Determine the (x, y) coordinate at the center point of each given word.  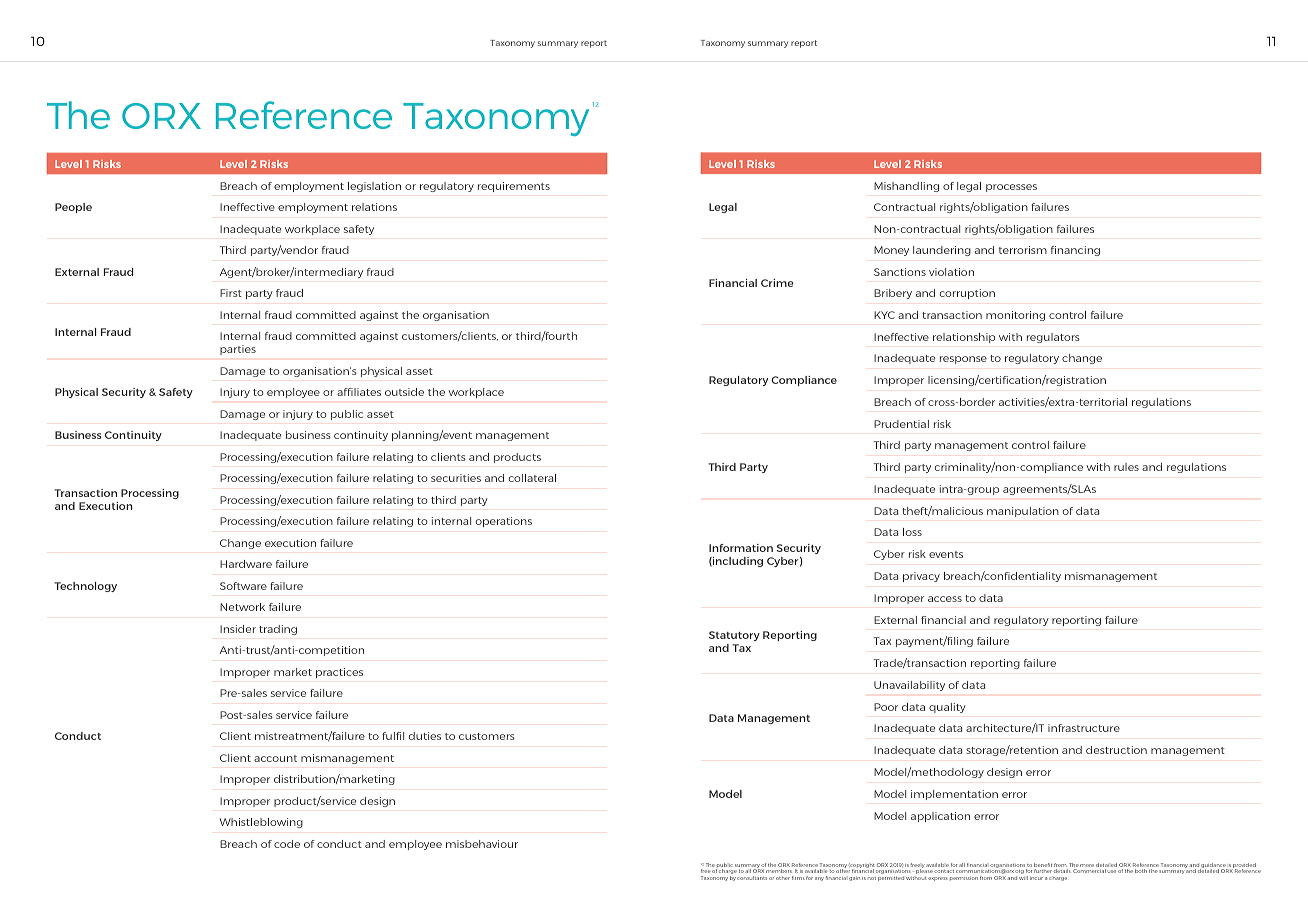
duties (425, 736)
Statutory (734, 636)
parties (238, 350)
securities (456, 478)
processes (1011, 188)
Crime (777, 283)
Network (242, 607)
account (275, 758)
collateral (532, 478)
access (945, 599)
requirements (514, 187)
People (73, 208)
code (287, 844)
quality (947, 708)
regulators (1053, 338)
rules (1126, 467)
